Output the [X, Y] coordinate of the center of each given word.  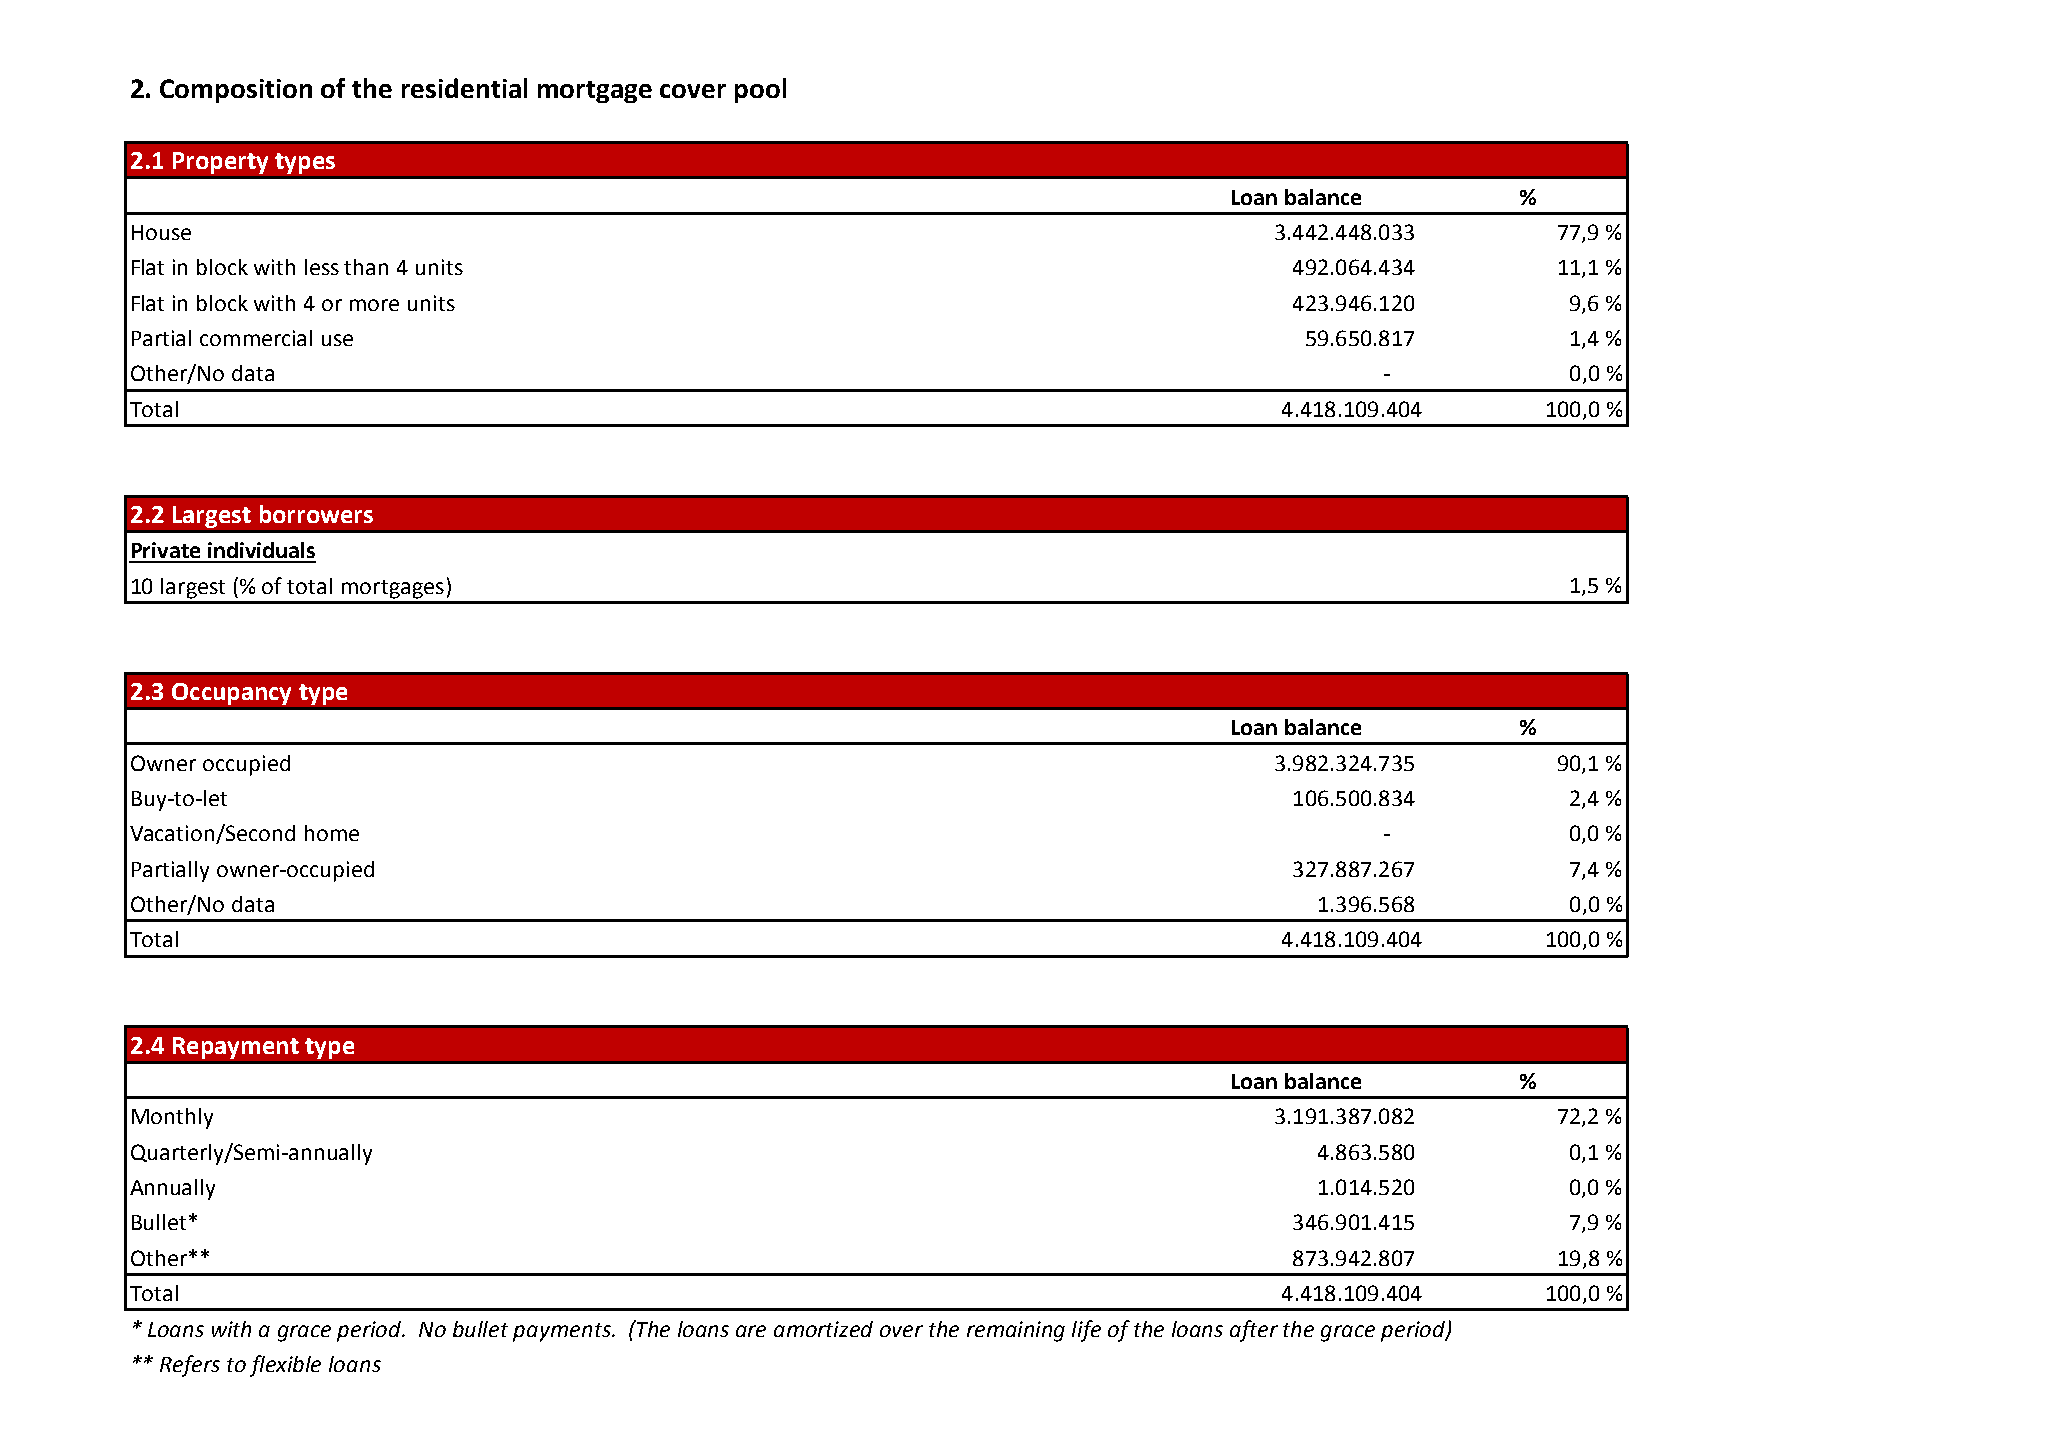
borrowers [316, 514]
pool [760, 90]
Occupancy [231, 694]
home [332, 833]
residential [464, 88]
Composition [236, 91]
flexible [285, 1366]
